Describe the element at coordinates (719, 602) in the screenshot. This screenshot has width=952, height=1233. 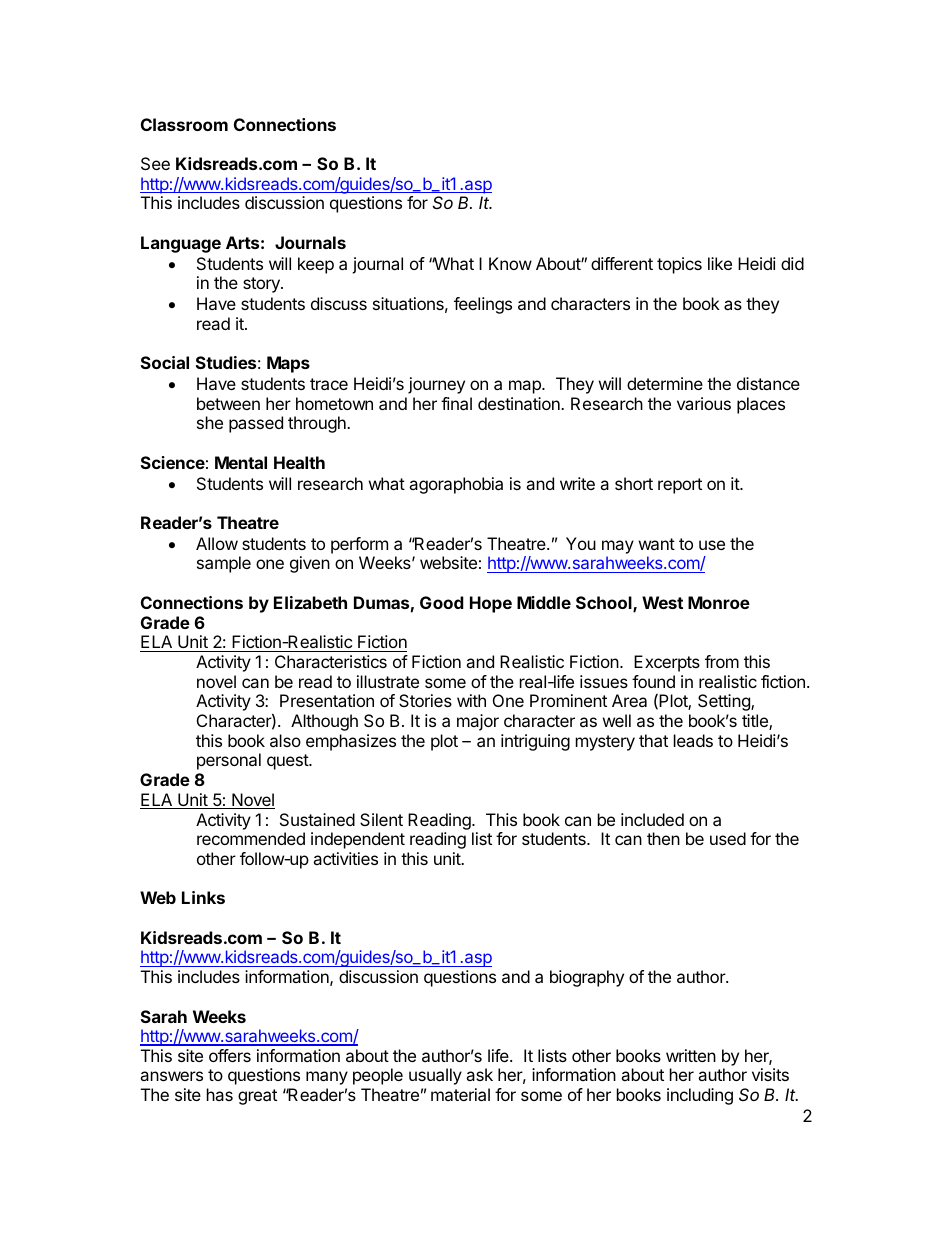
I see `Monroe` at that location.
